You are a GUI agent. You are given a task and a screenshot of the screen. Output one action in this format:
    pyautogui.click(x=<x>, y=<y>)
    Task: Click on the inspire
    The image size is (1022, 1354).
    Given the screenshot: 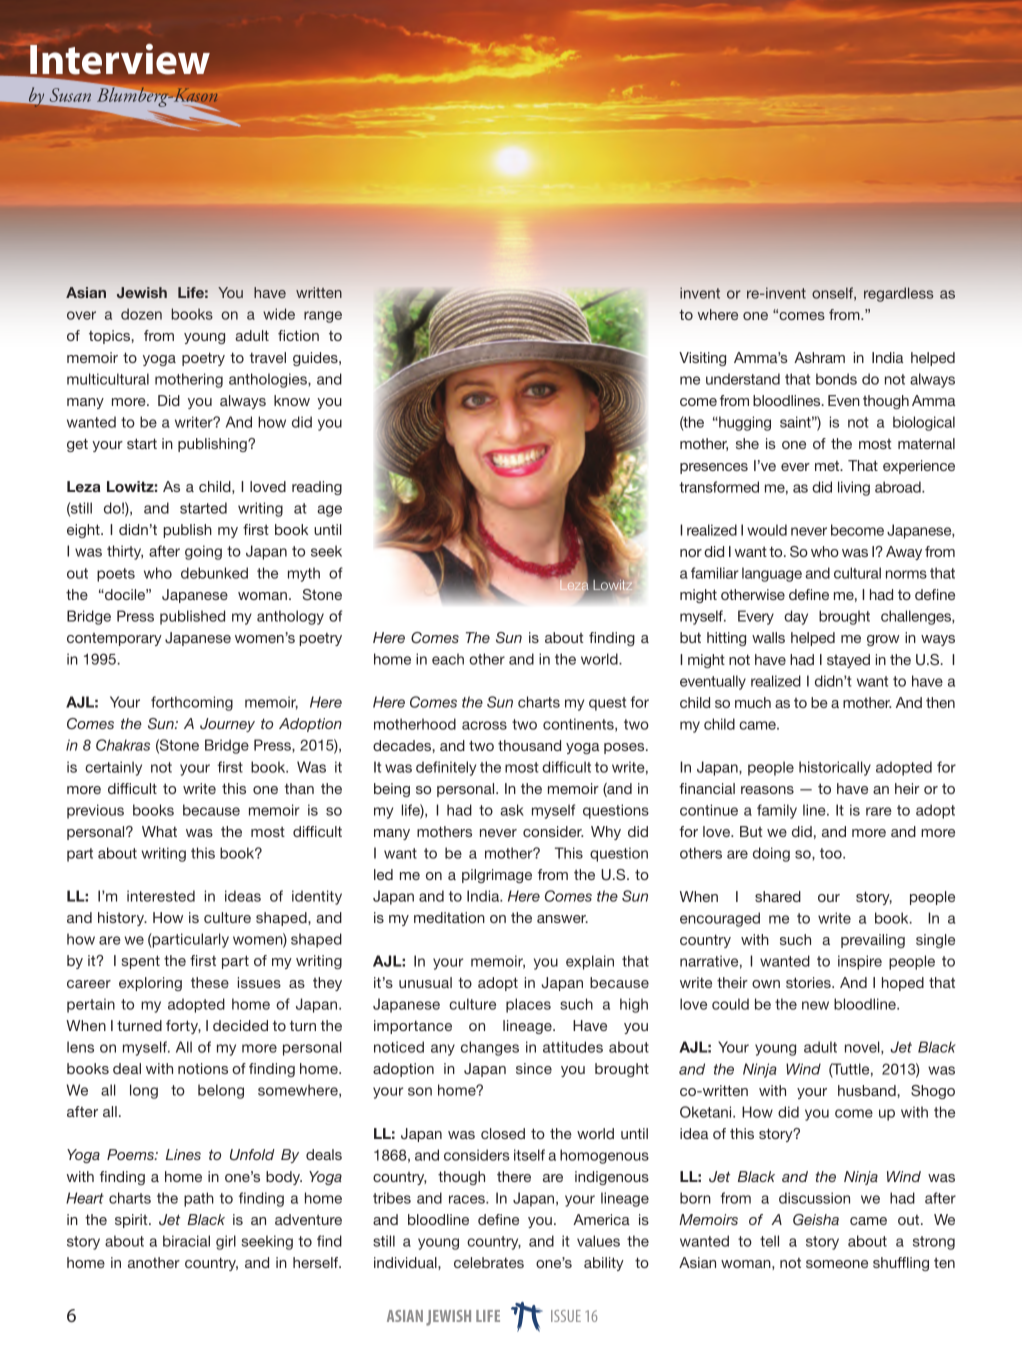 What is the action you would take?
    pyautogui.click(x=860, y=962)
